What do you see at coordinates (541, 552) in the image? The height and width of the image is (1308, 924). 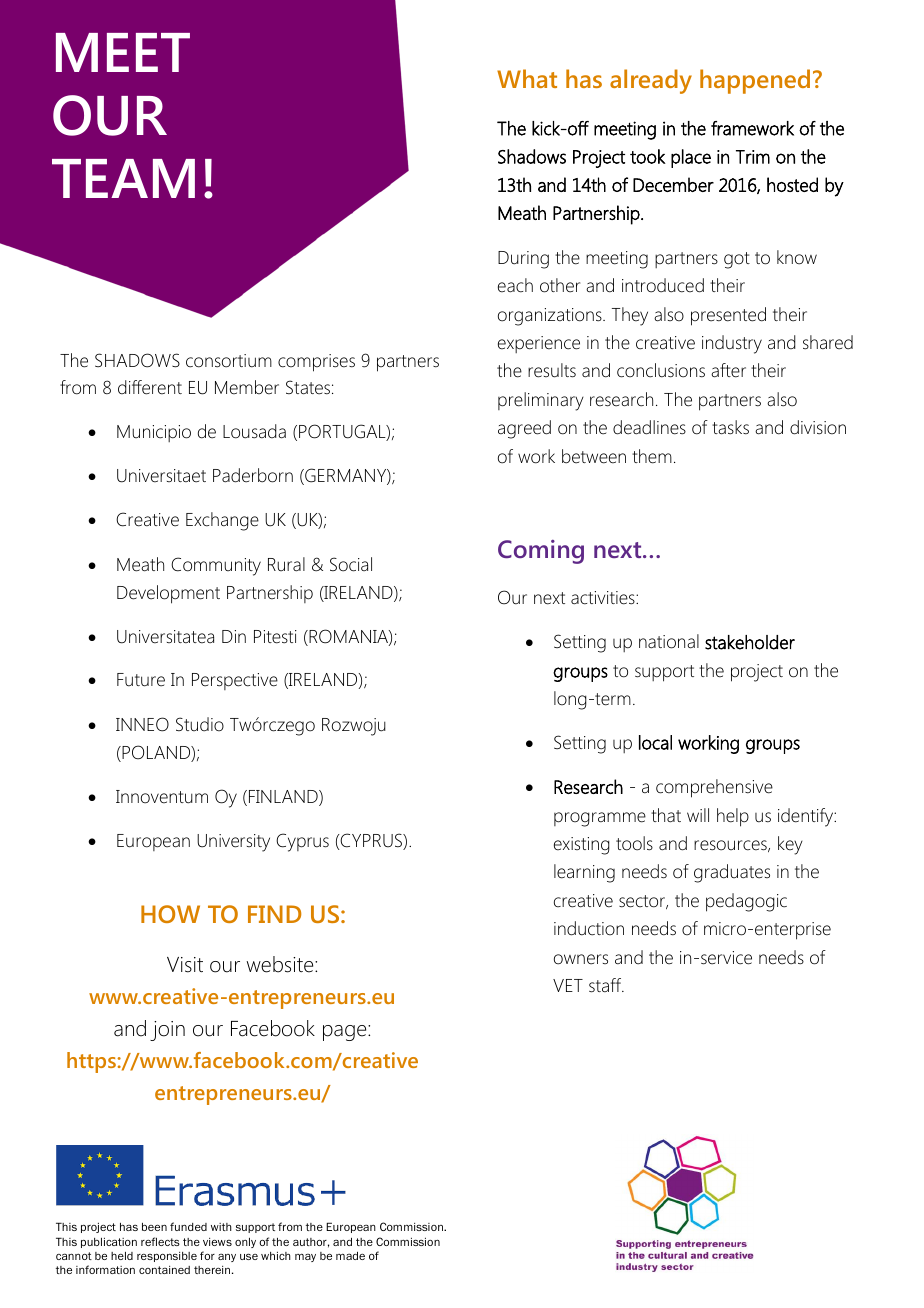 I see `Coming` at bounding box center [541, 552].
